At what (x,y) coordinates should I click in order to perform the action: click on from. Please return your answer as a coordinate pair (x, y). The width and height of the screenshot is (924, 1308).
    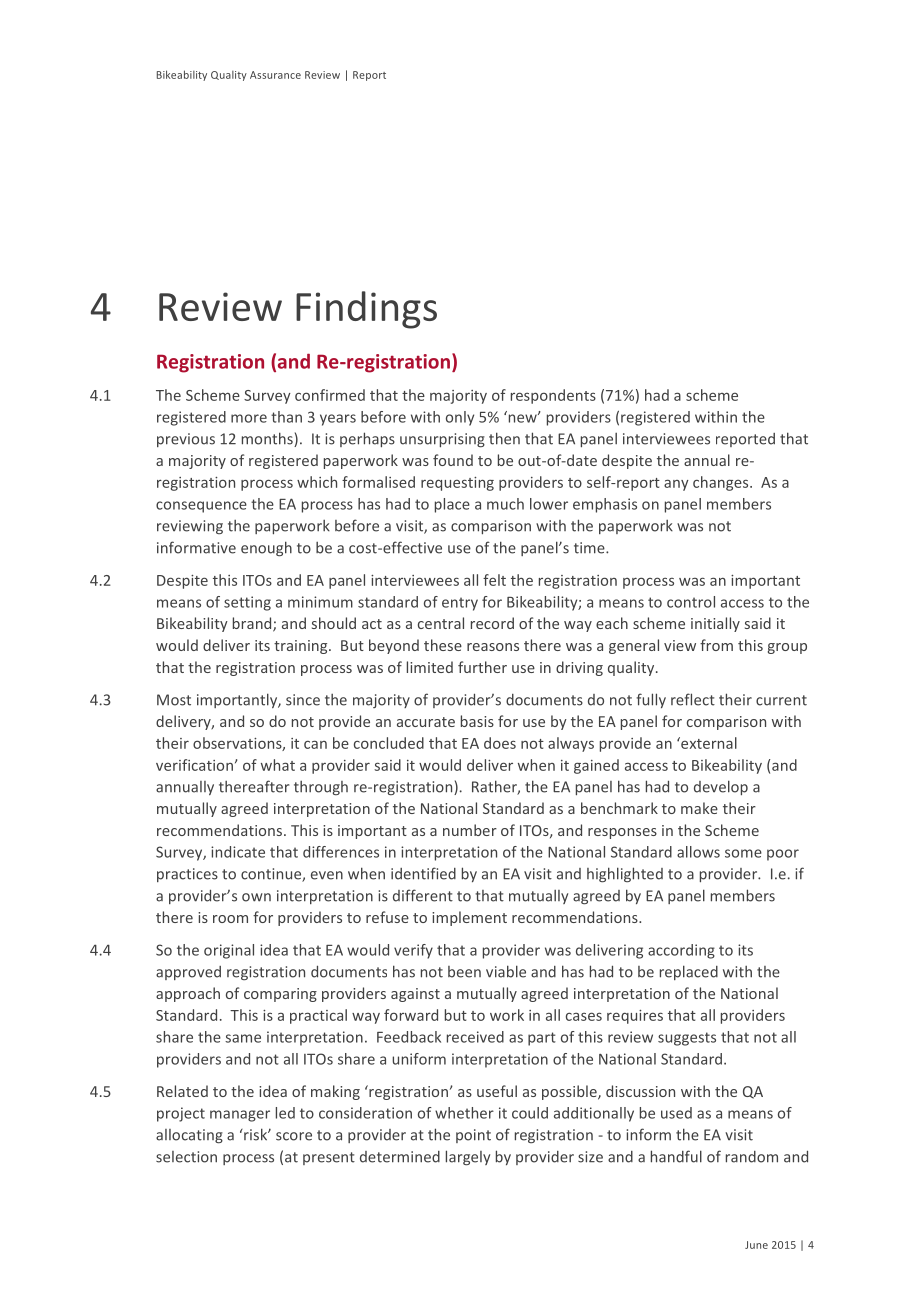
    Looking at the image, I should click on (716, 645).
